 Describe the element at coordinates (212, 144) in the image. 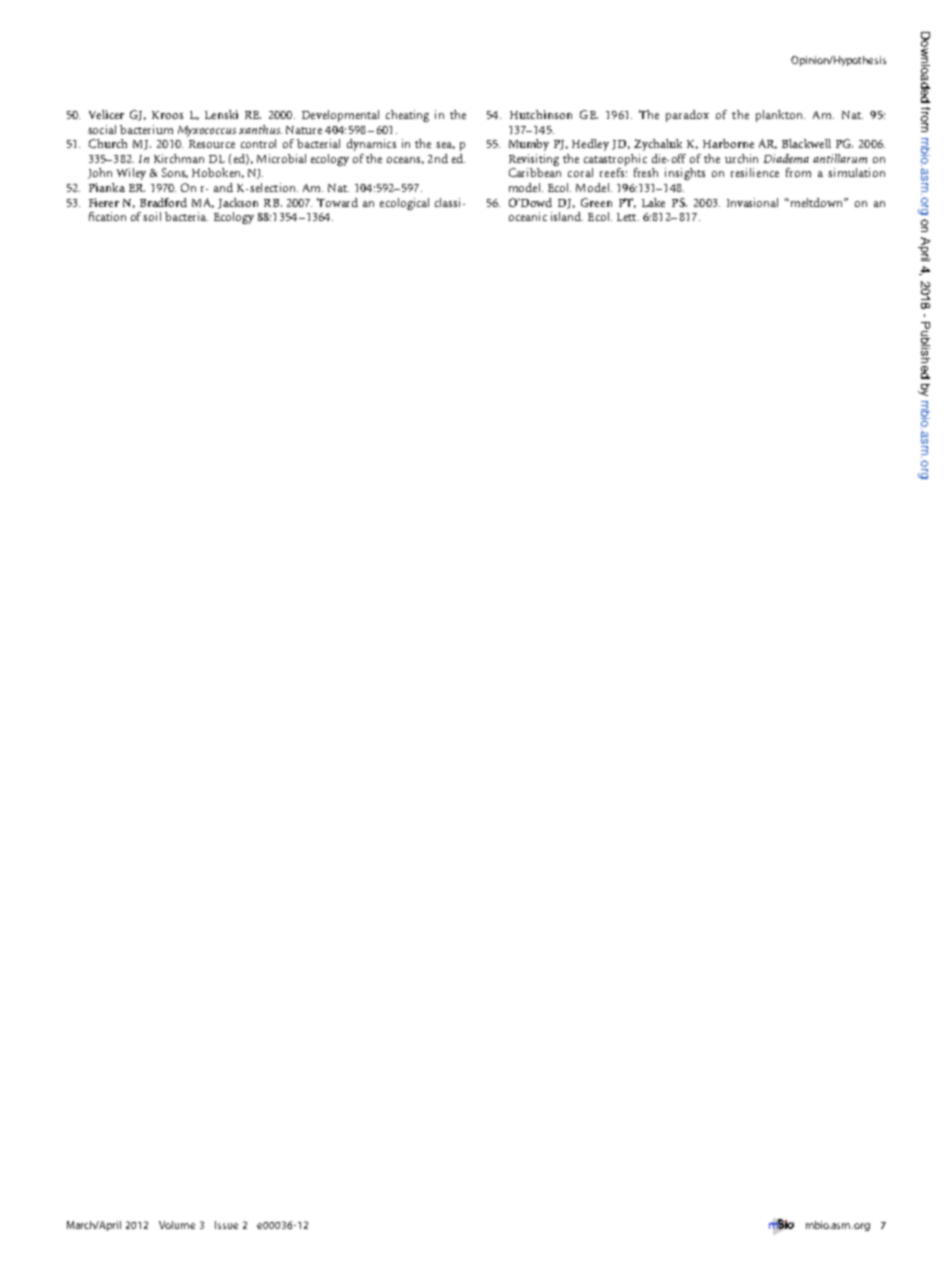

I see `Resource` at that location.
